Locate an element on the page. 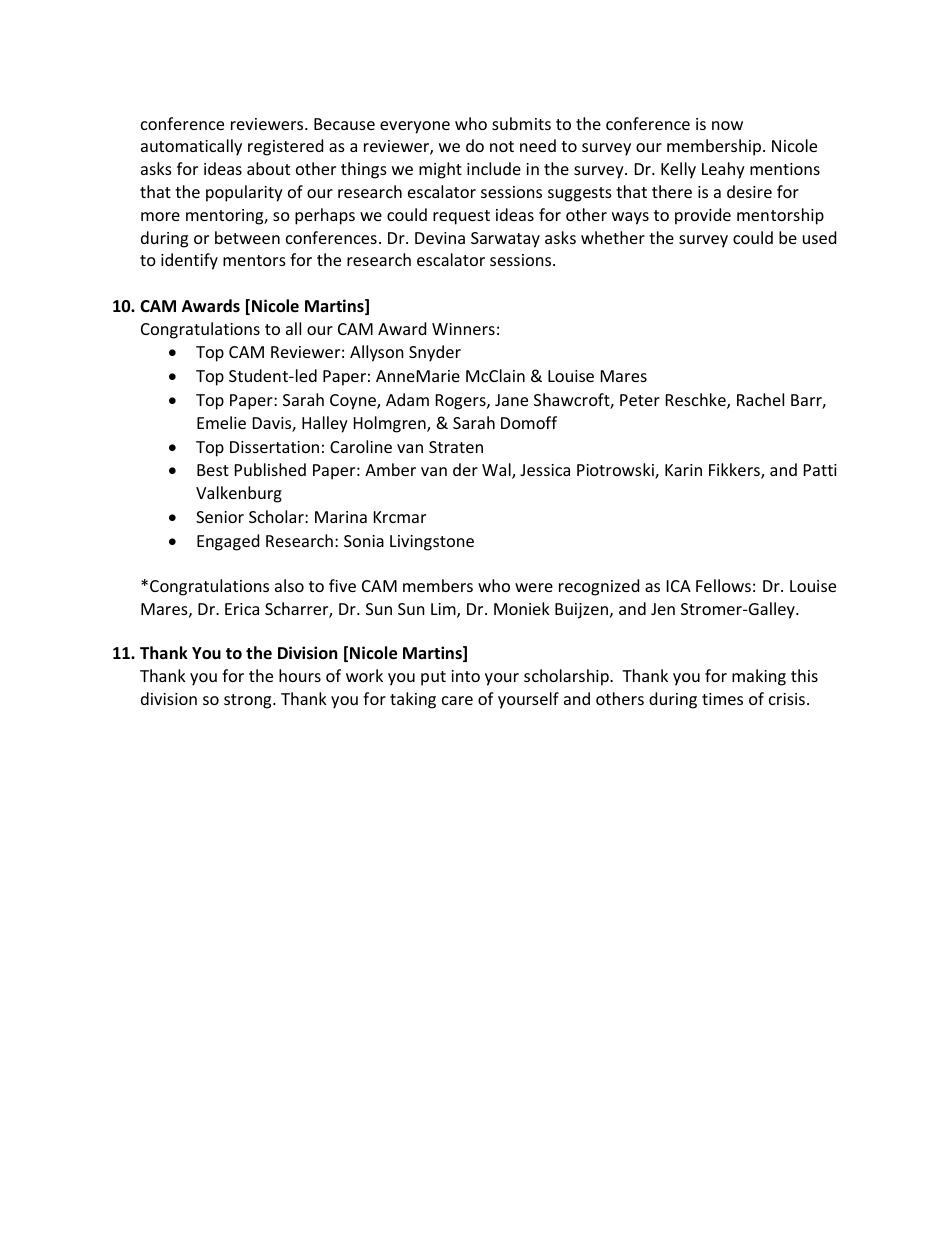 The image size is (952, 1233). registered is located at coordinates (285, 147).
